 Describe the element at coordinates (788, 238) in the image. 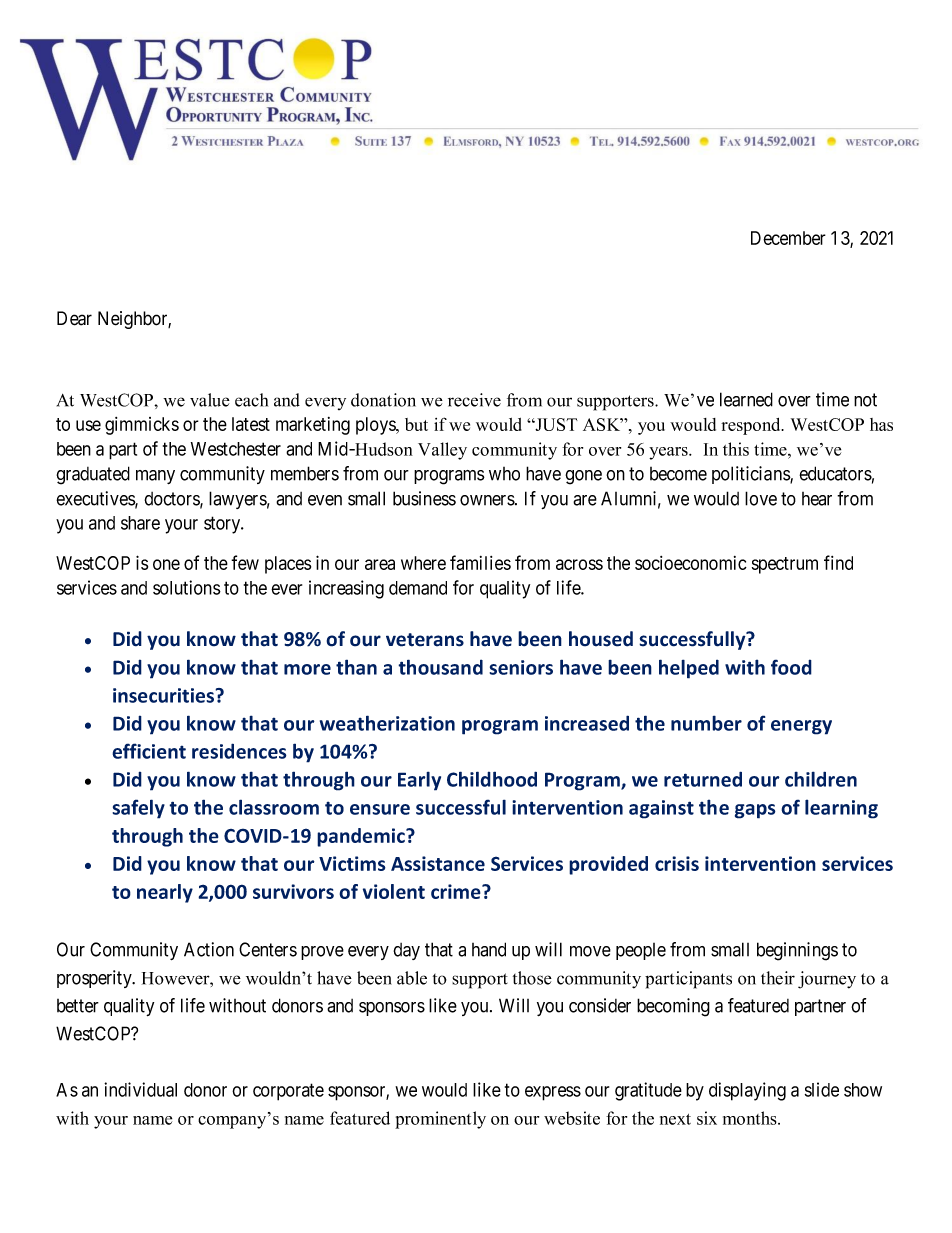

I see `December` at that location.
